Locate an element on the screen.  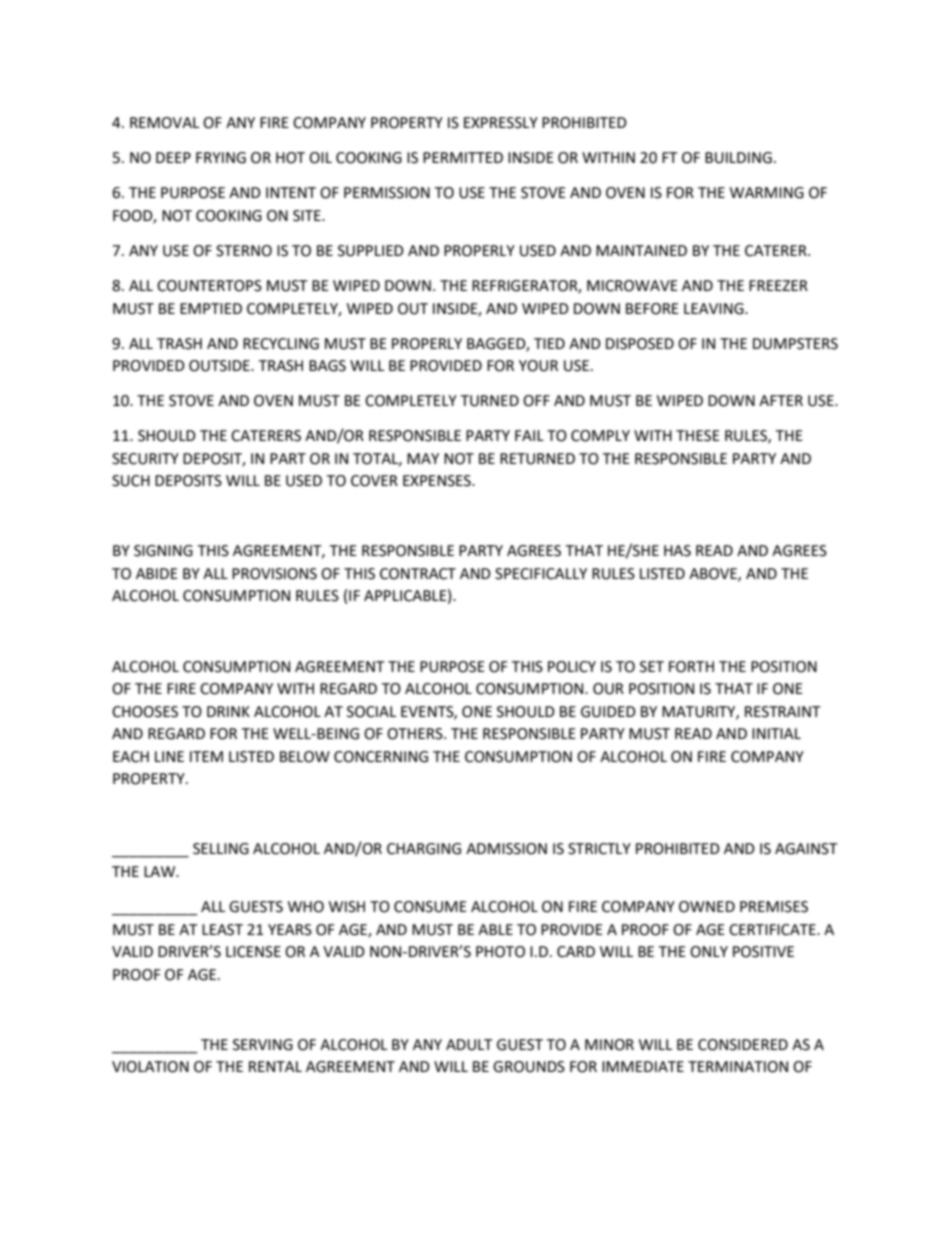
ADULT is located at coordinates (469, 1045).
